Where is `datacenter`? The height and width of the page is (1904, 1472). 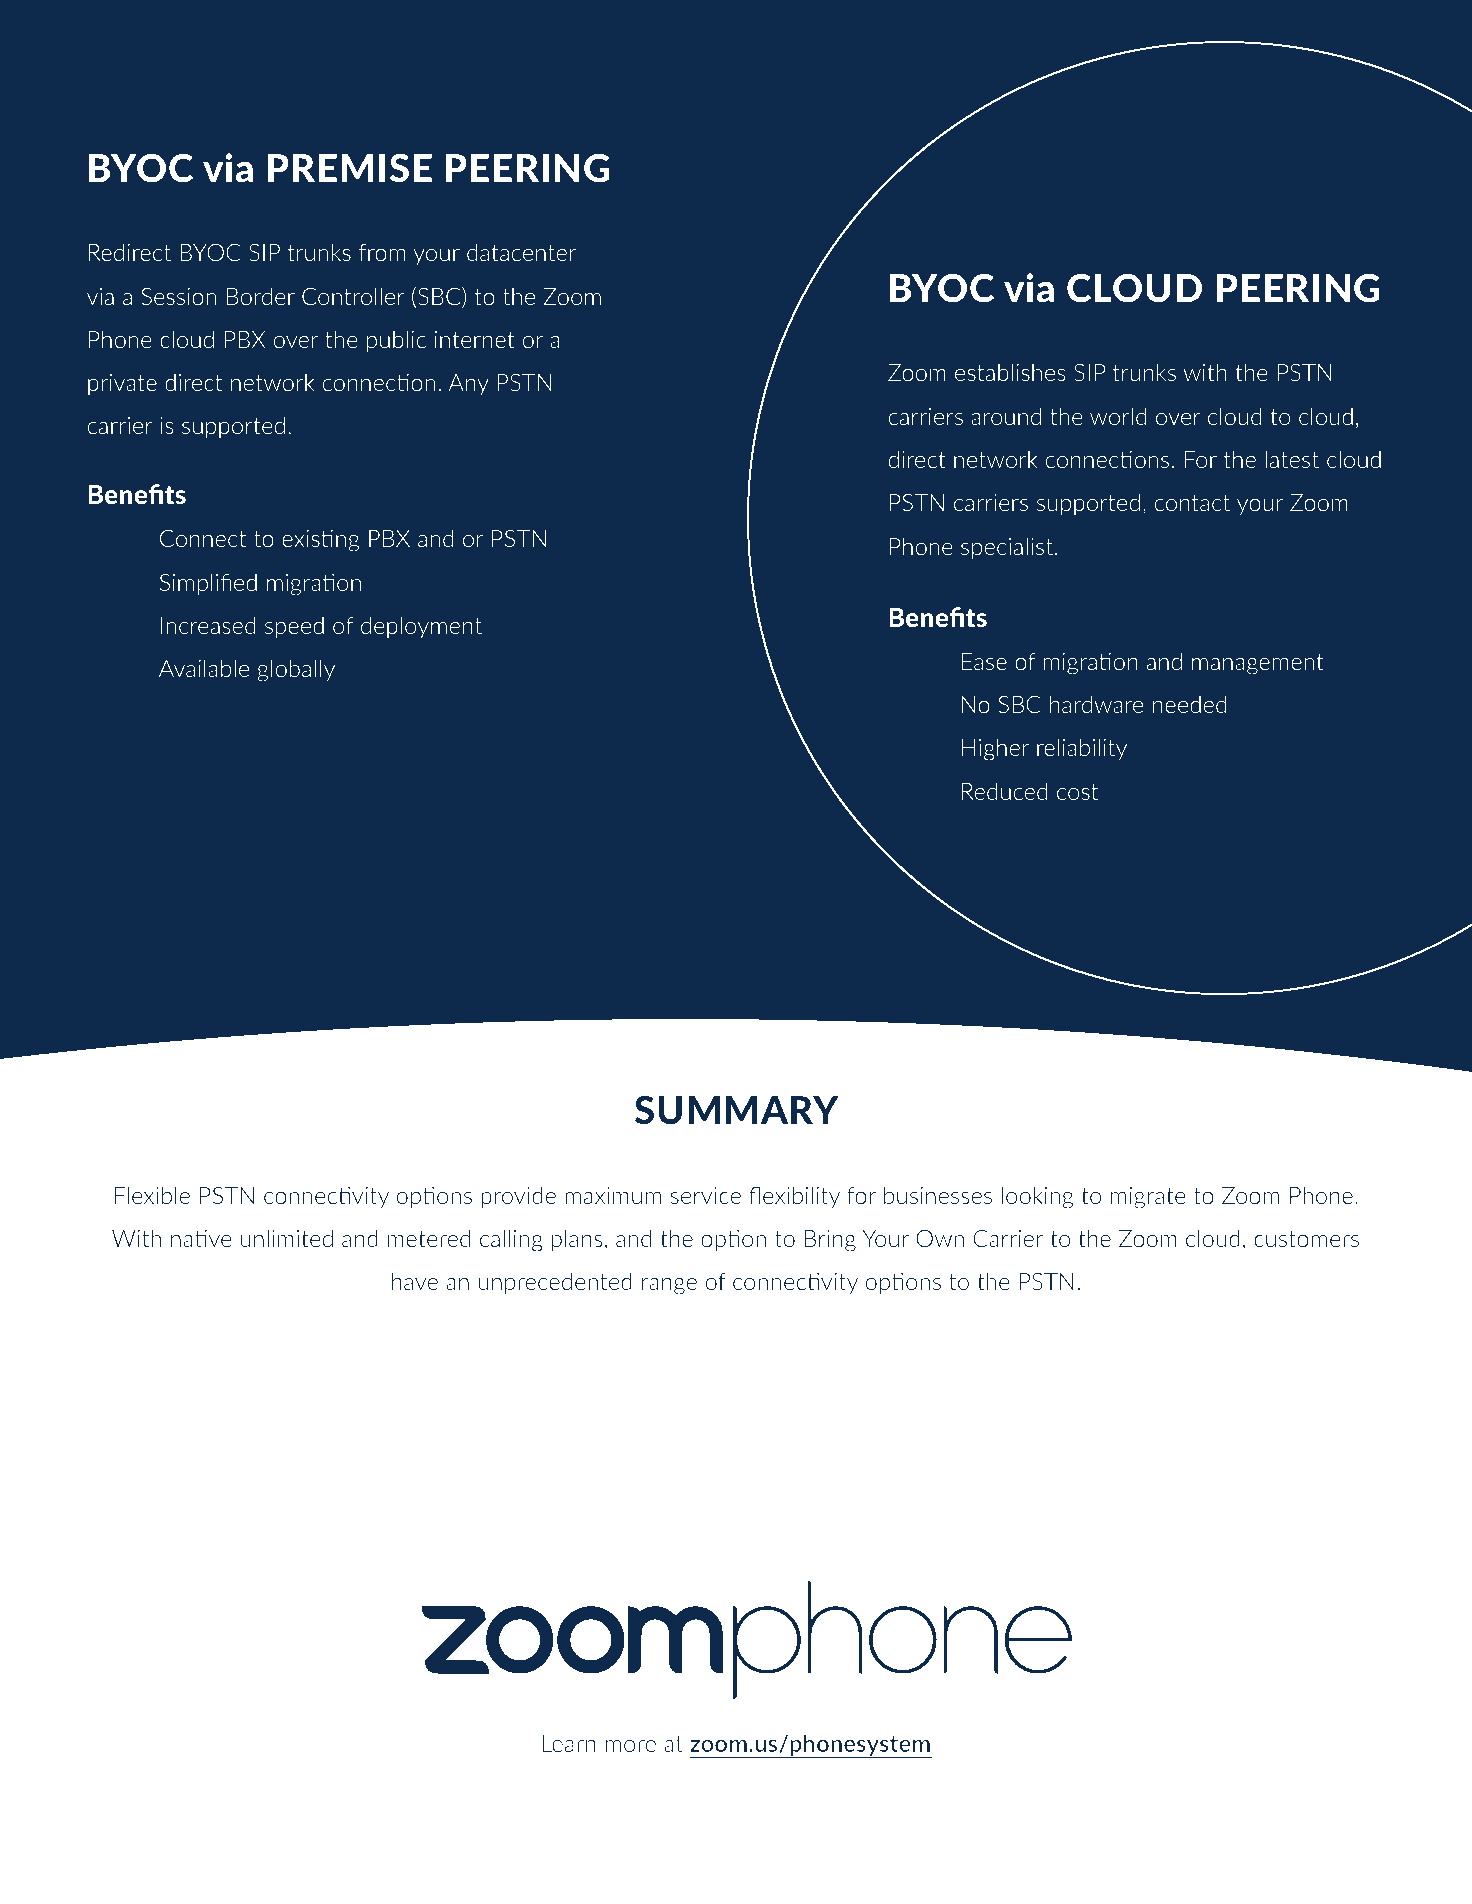
datacenter is located at coordinates (521, 252).
